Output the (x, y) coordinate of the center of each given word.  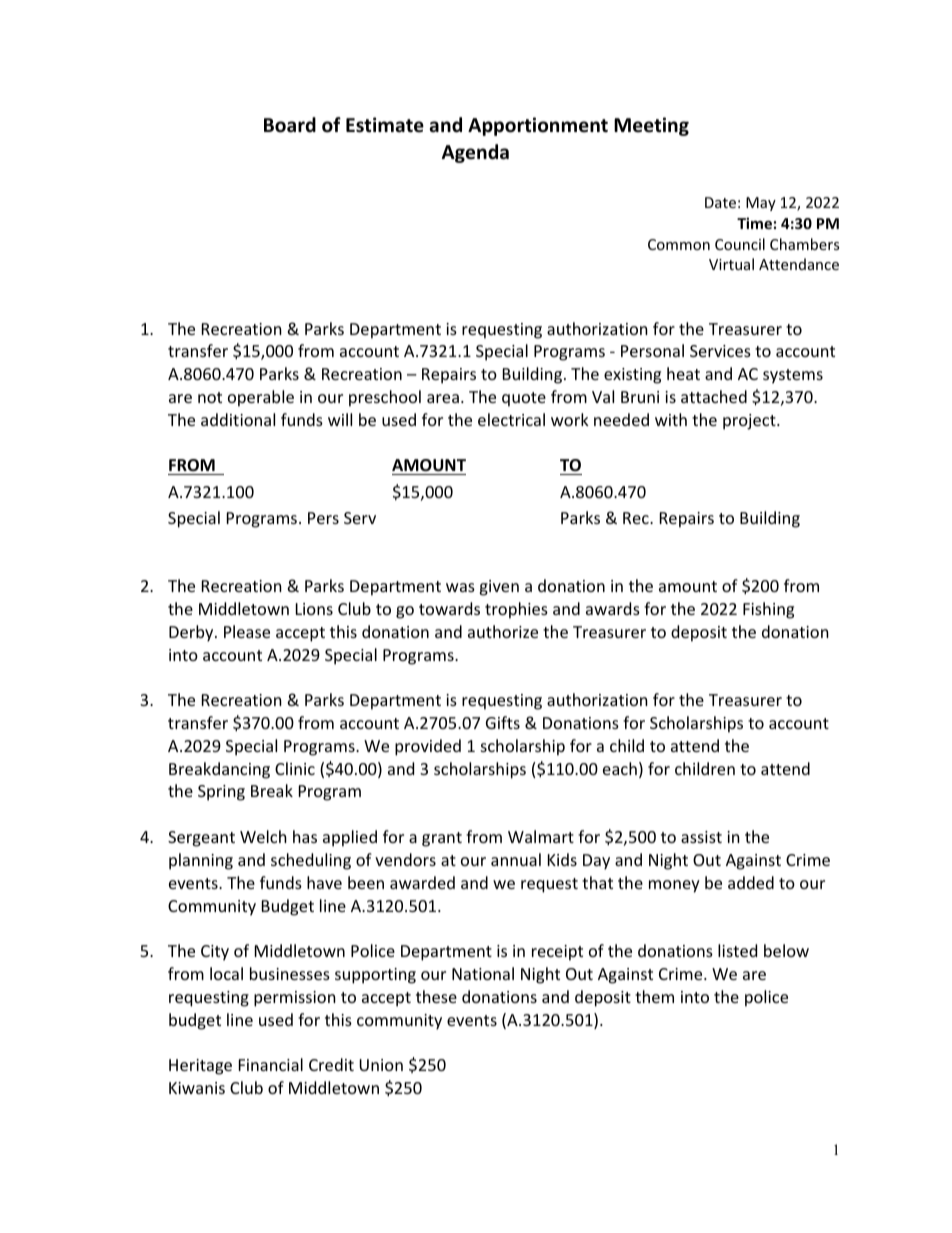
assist (701, 837)
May (761, 204)
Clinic (295, 768)
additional (238, 419)
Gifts (503, 722)
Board (290, 125)
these (436, 996)
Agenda (475, 153)
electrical (511, 419)
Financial (271, 1064)
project (750, 422)
